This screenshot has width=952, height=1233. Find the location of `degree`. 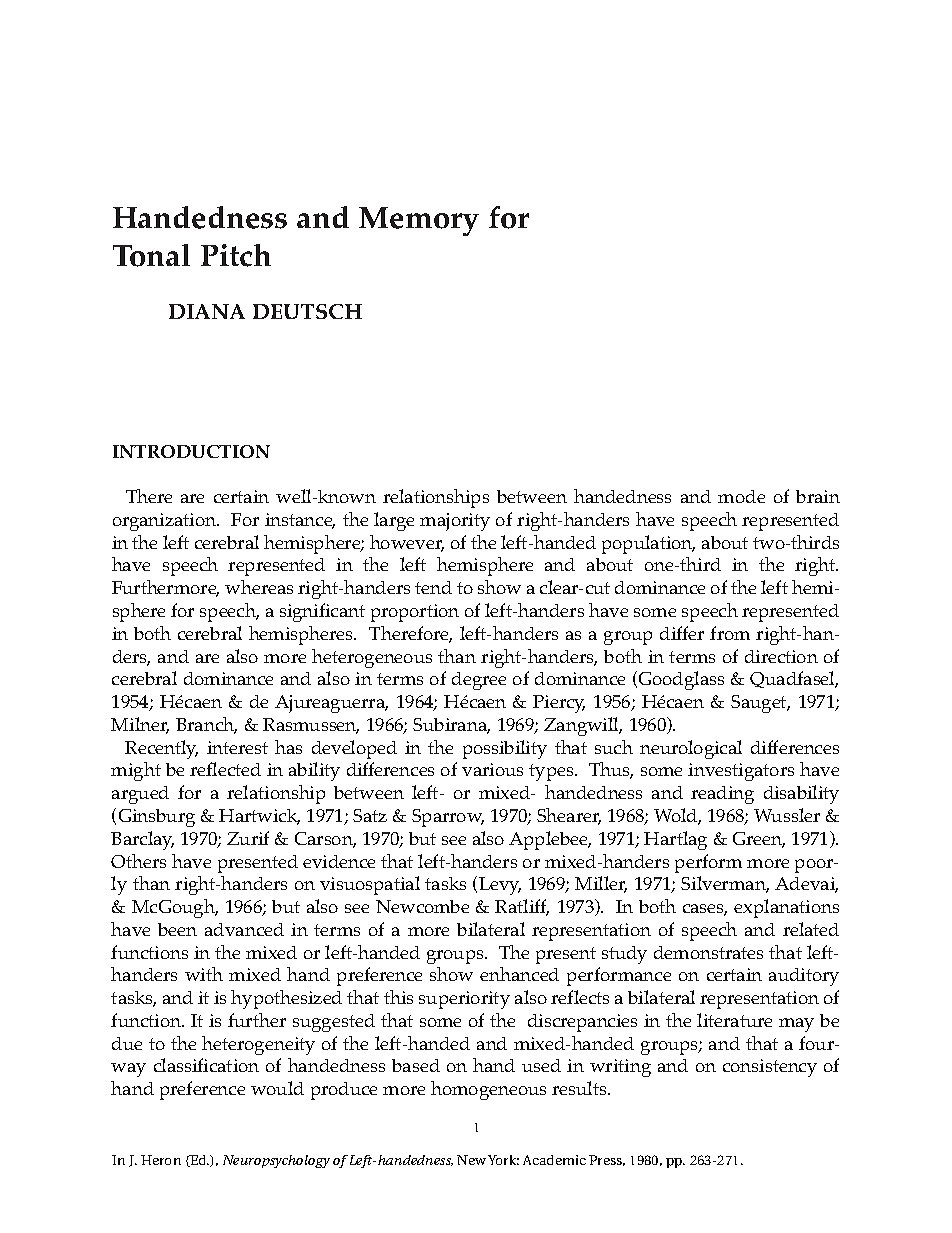

degree is located at coordinates (479, 681).
